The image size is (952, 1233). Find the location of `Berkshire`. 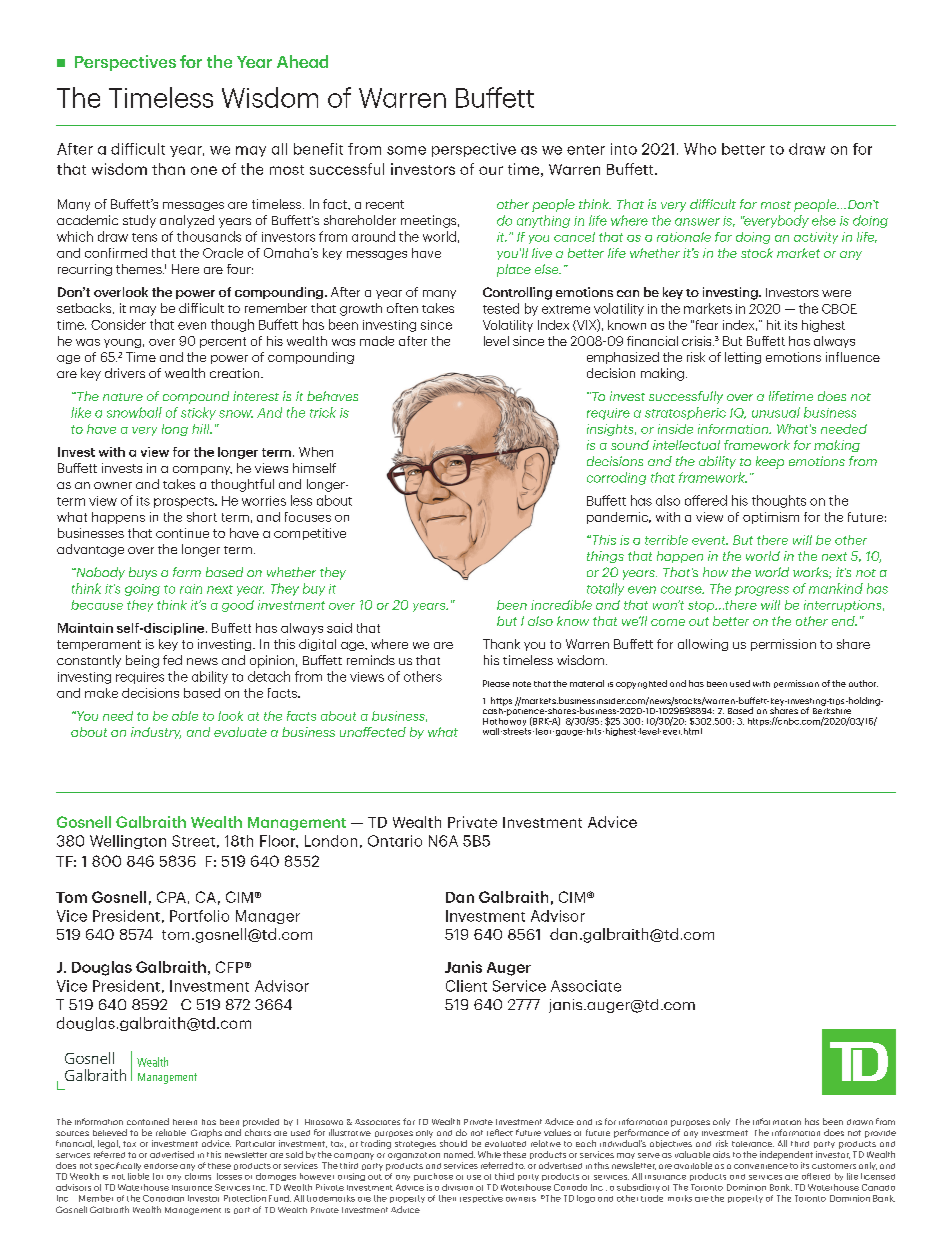

Berkshire is located at coordinates (832, 709).
